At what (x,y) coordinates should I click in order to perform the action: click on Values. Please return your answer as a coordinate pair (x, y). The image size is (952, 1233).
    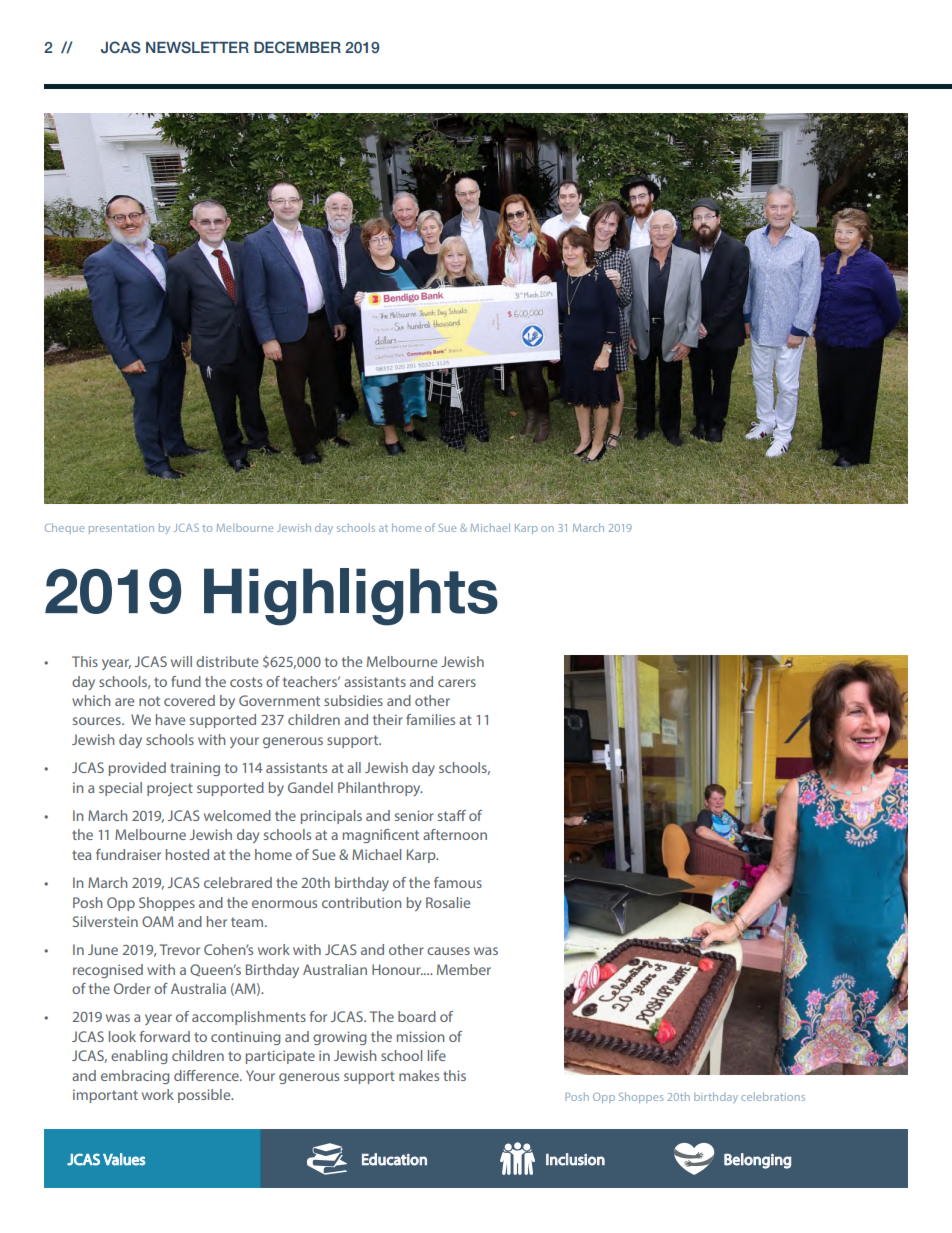
    Looking at the image, I should click on (124, 1159).
